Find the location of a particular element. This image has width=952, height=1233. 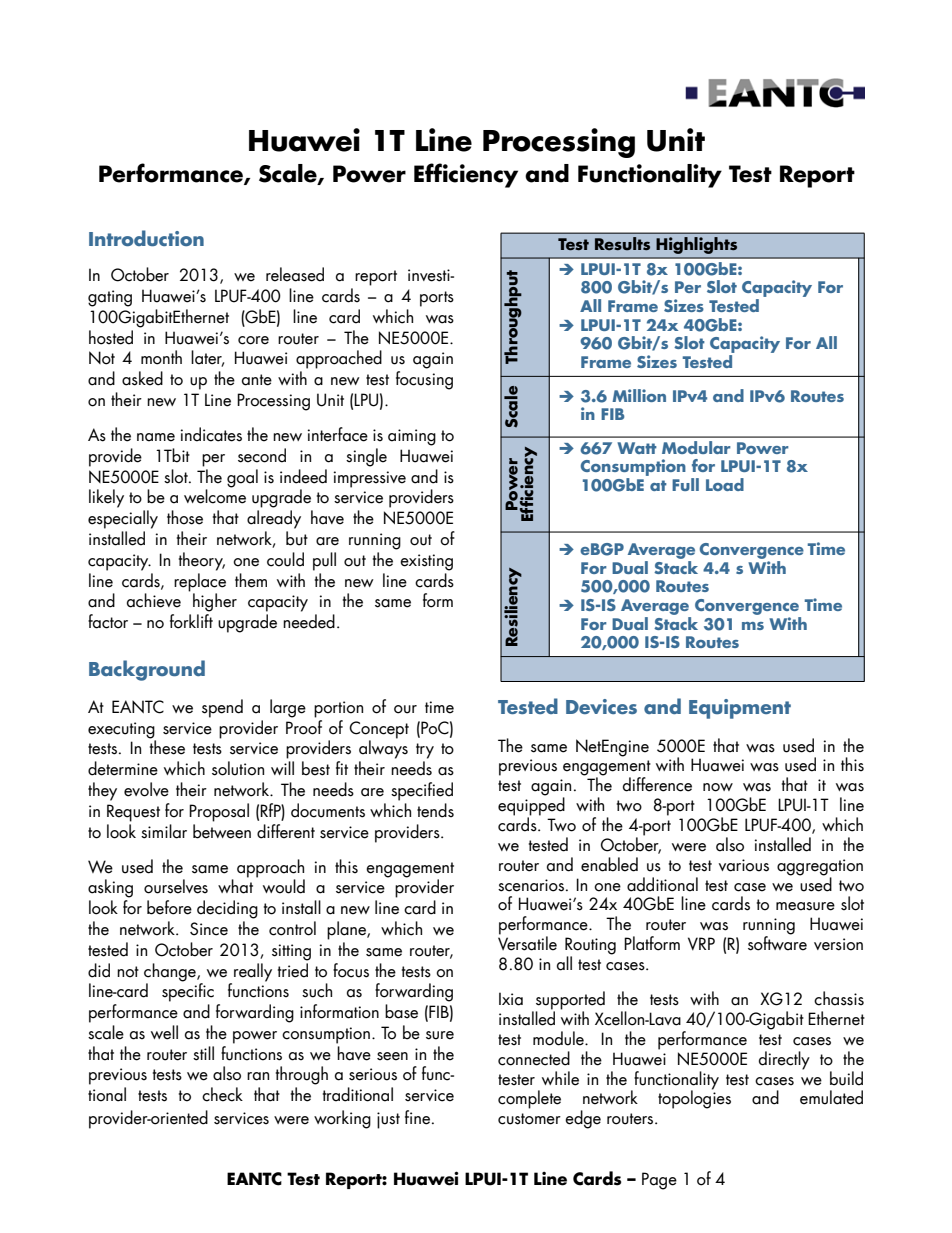

Results is located at coordinates (622, 243).
